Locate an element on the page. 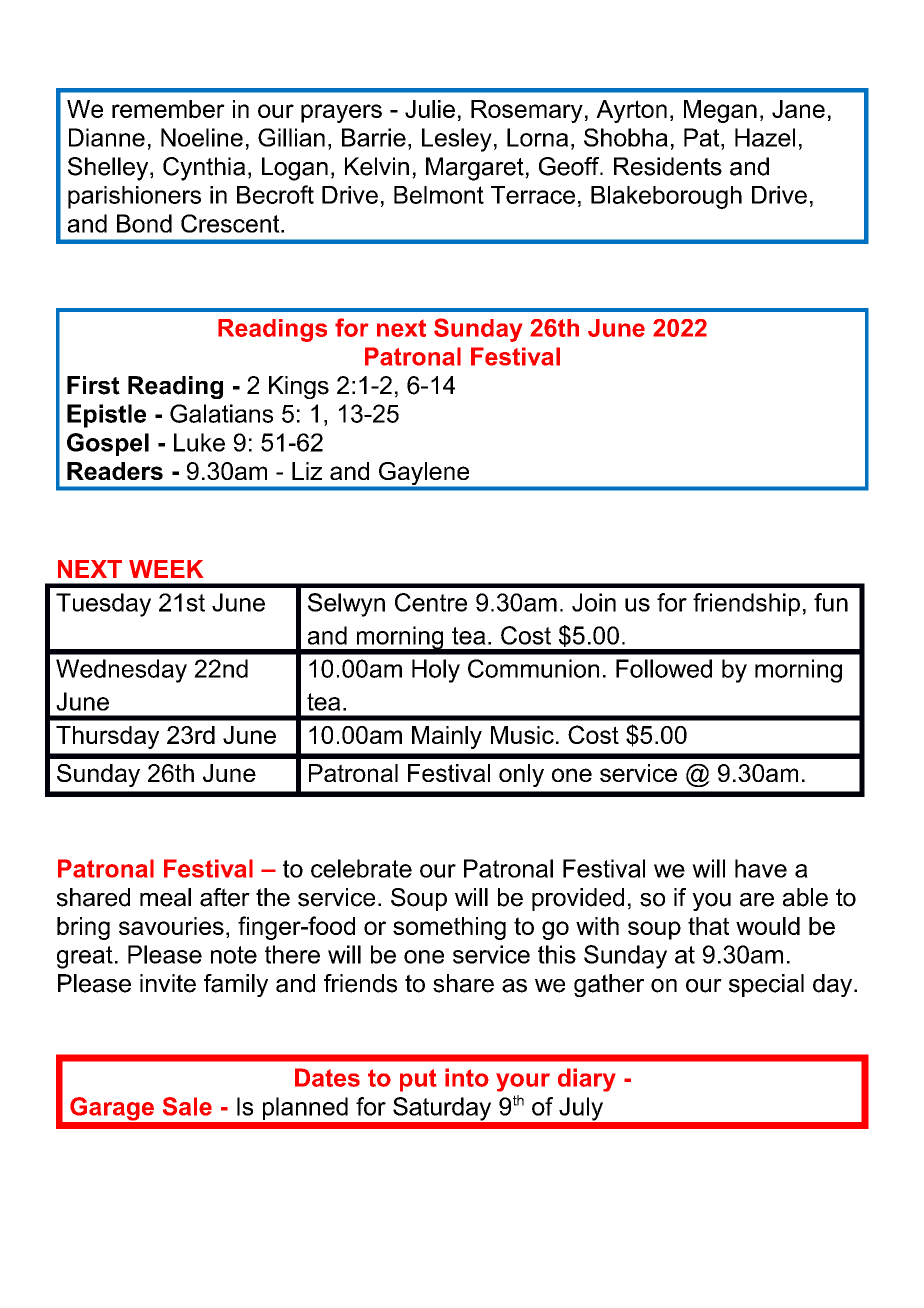 The width and height of the document is (924, 1308). Followed is located at coordinates (664, 668).
